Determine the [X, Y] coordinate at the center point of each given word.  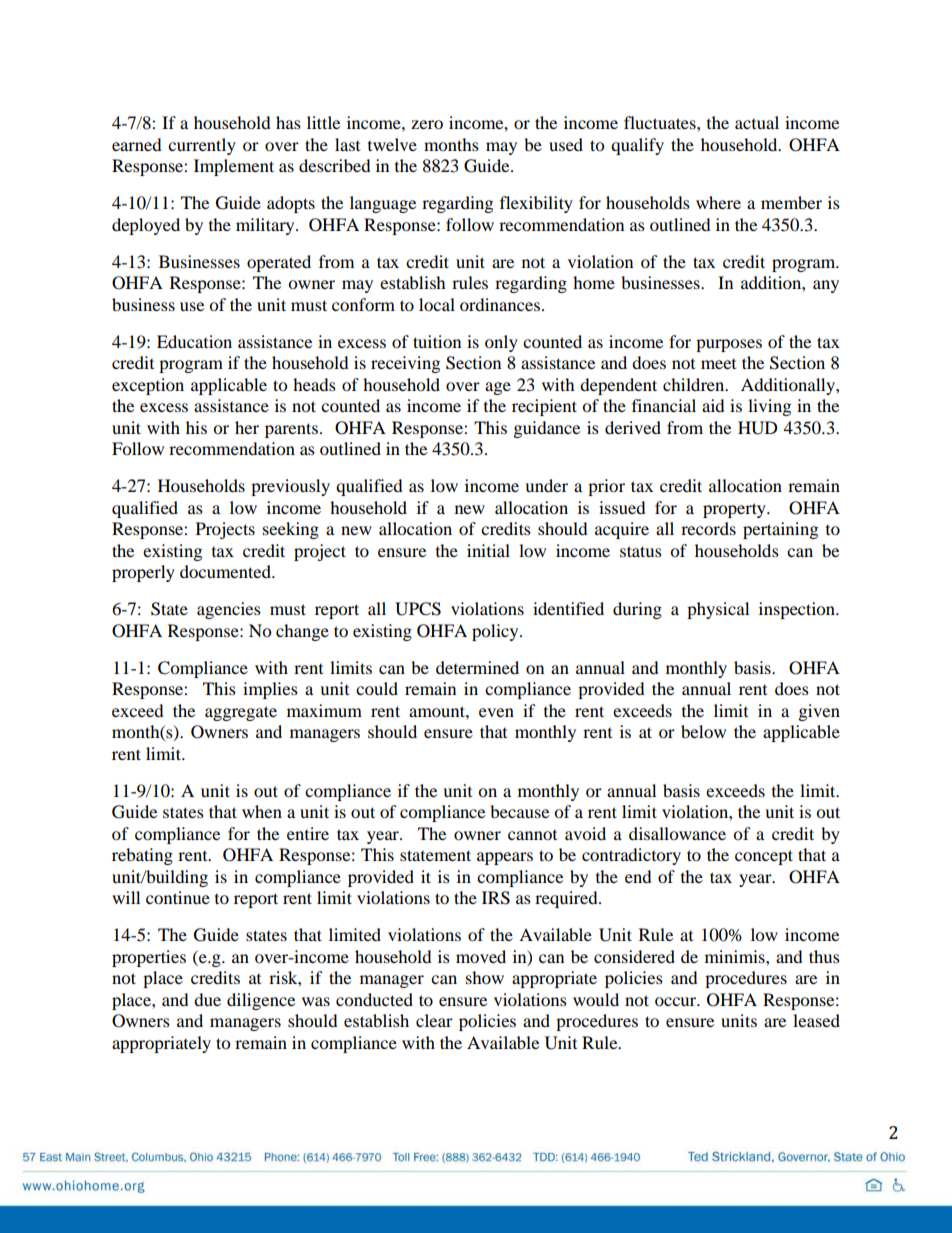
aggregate [241, 713]
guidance [547, 429]
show [485, 977]
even [496, 712]
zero [427, 124]
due [207, 999]
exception [148, 386]
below [703, 731]
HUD [758, 428]
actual [757, 122]
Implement [234, 167]
